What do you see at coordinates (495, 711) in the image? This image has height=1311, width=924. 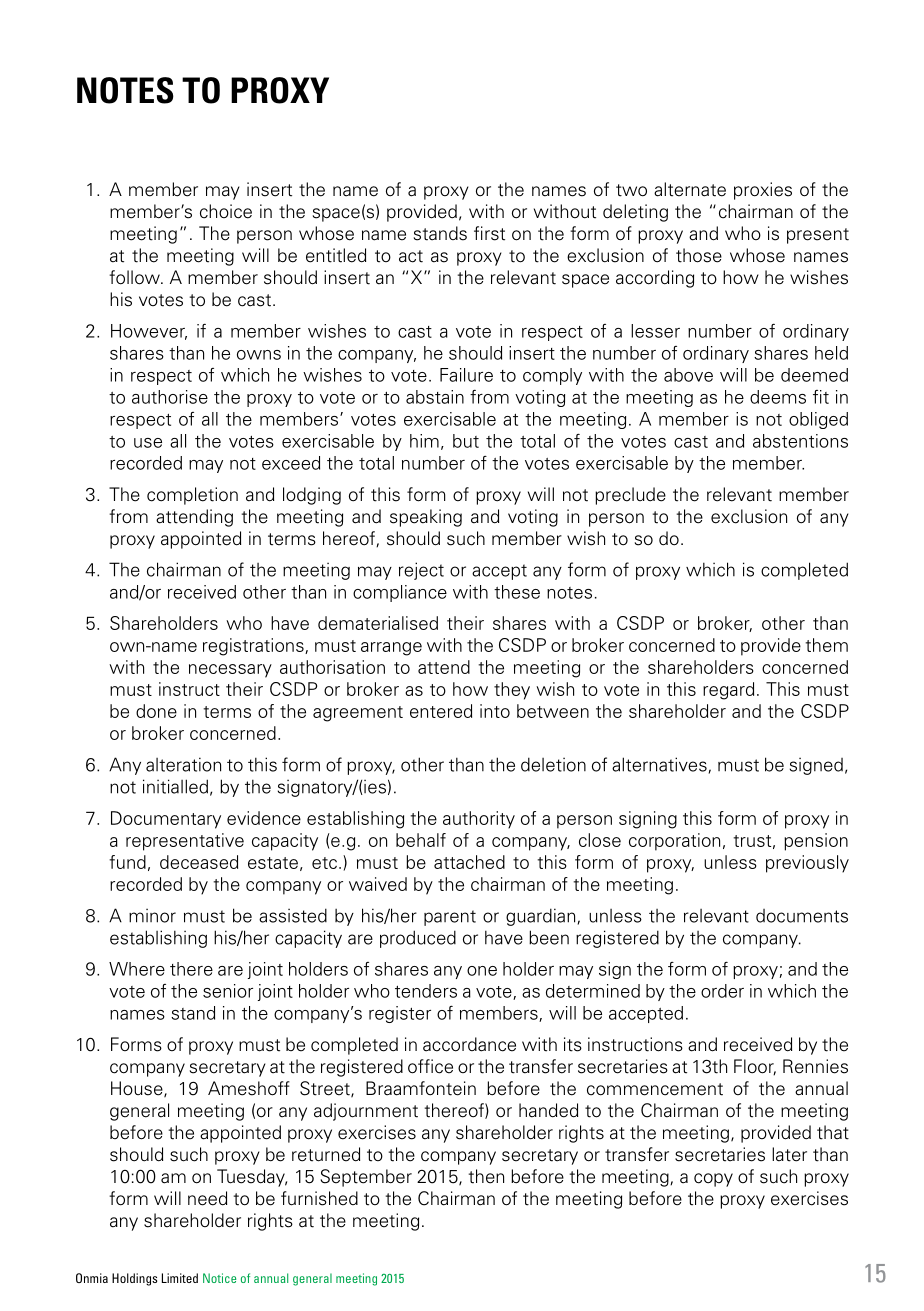 I see `into` at bounding box center [495, 711].
